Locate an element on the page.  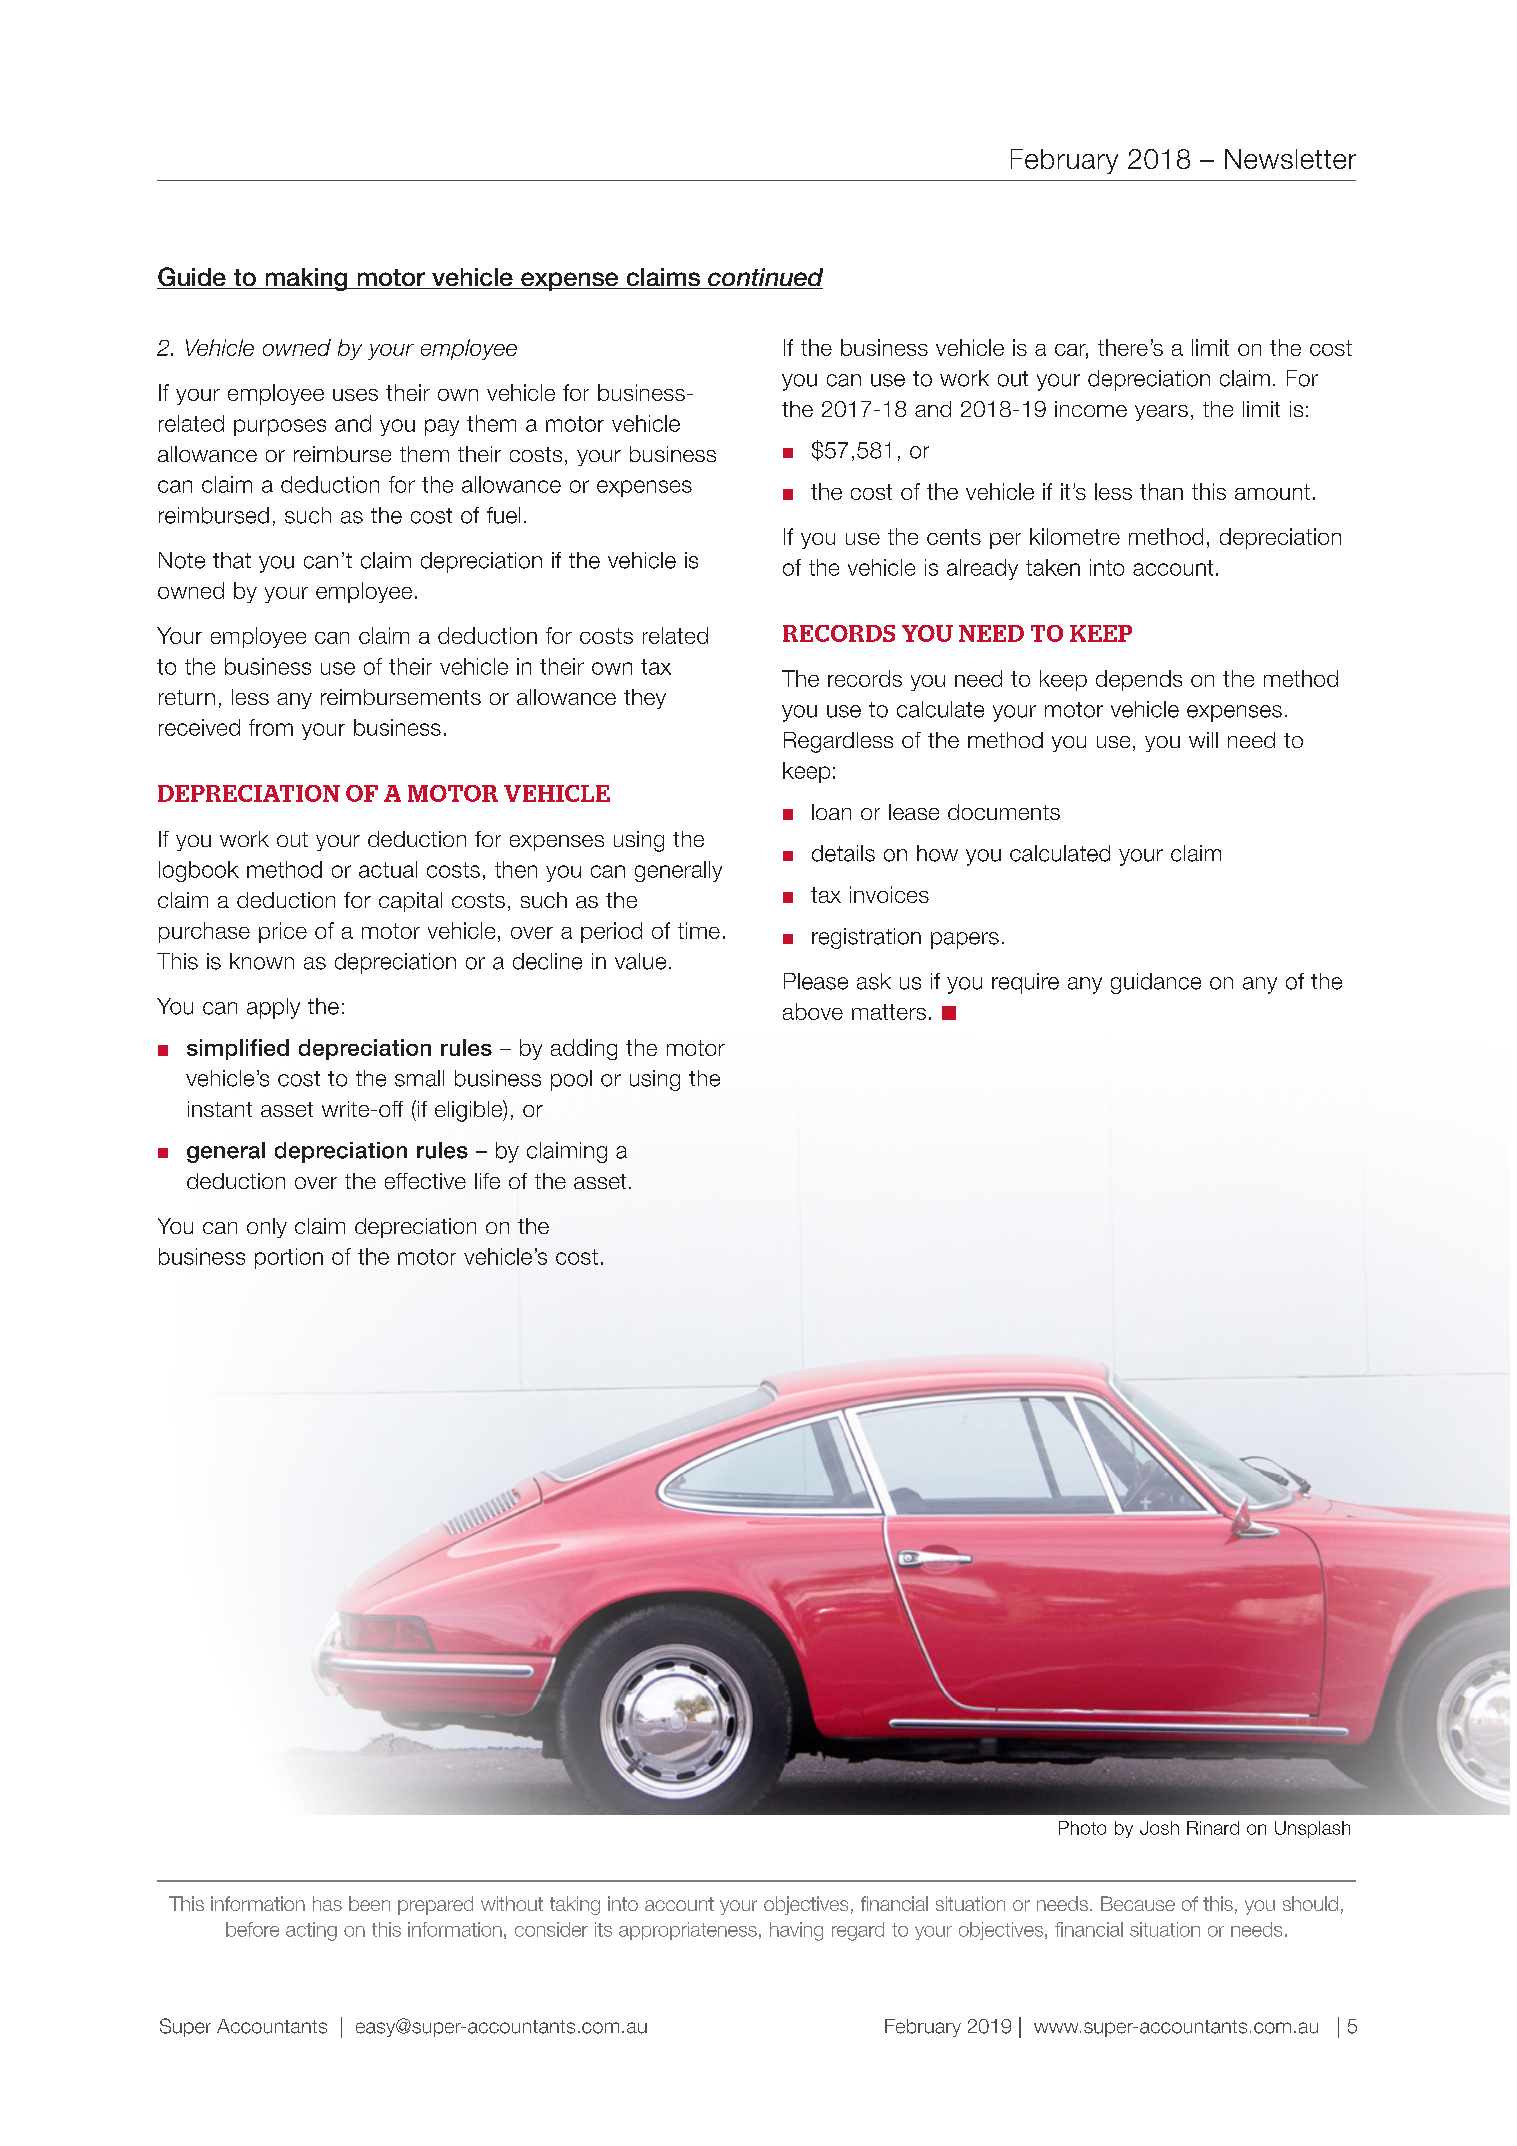
making is located at coordinates (306, 279).
